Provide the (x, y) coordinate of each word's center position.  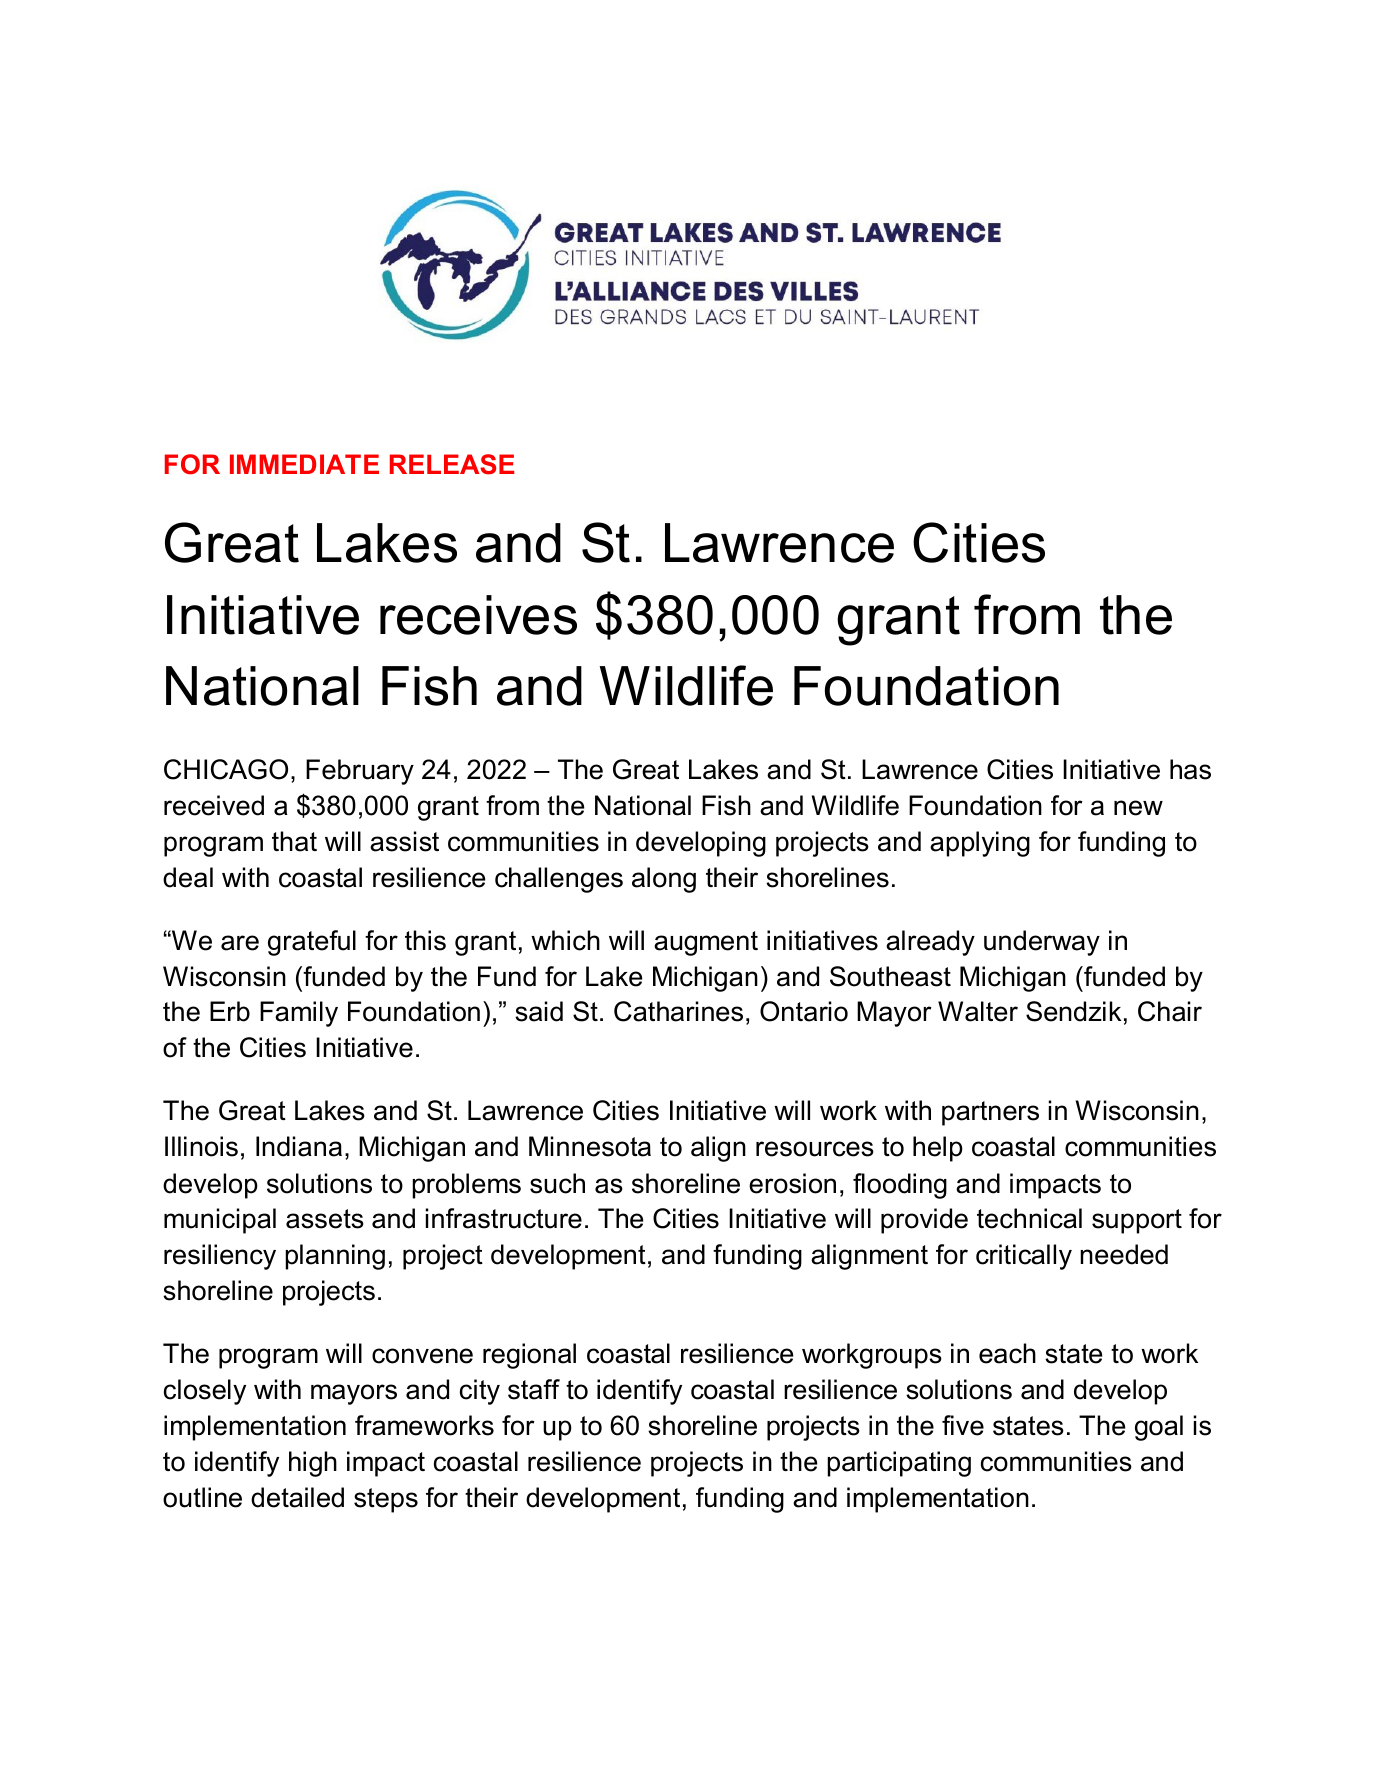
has (1190, 769)
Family (299, 1014)
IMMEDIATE (304, 464)
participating (899, 1464)
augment (706, 943)
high (313, 1464)
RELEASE (452, 464)
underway (1042, 943)
